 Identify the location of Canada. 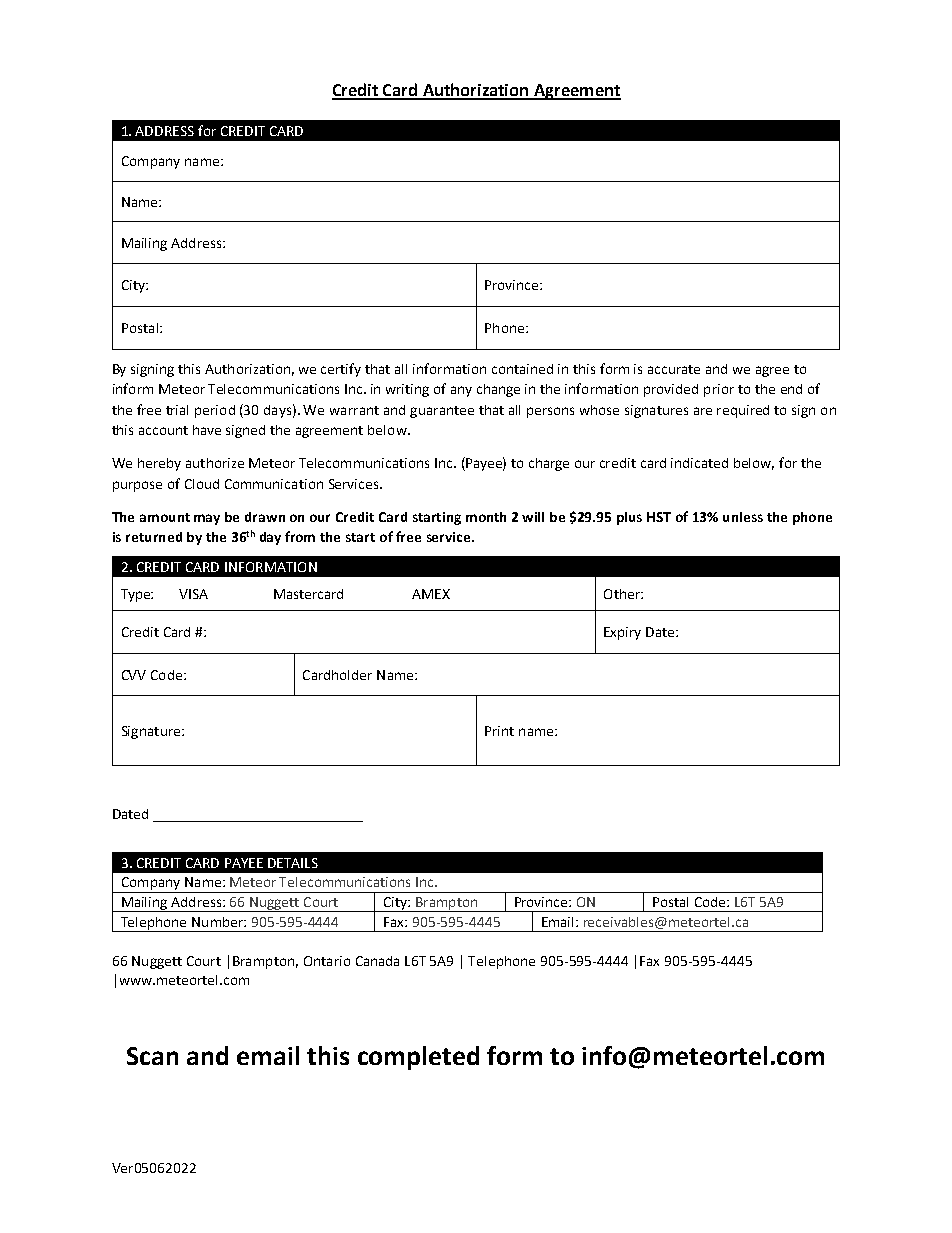
(377, 961).
